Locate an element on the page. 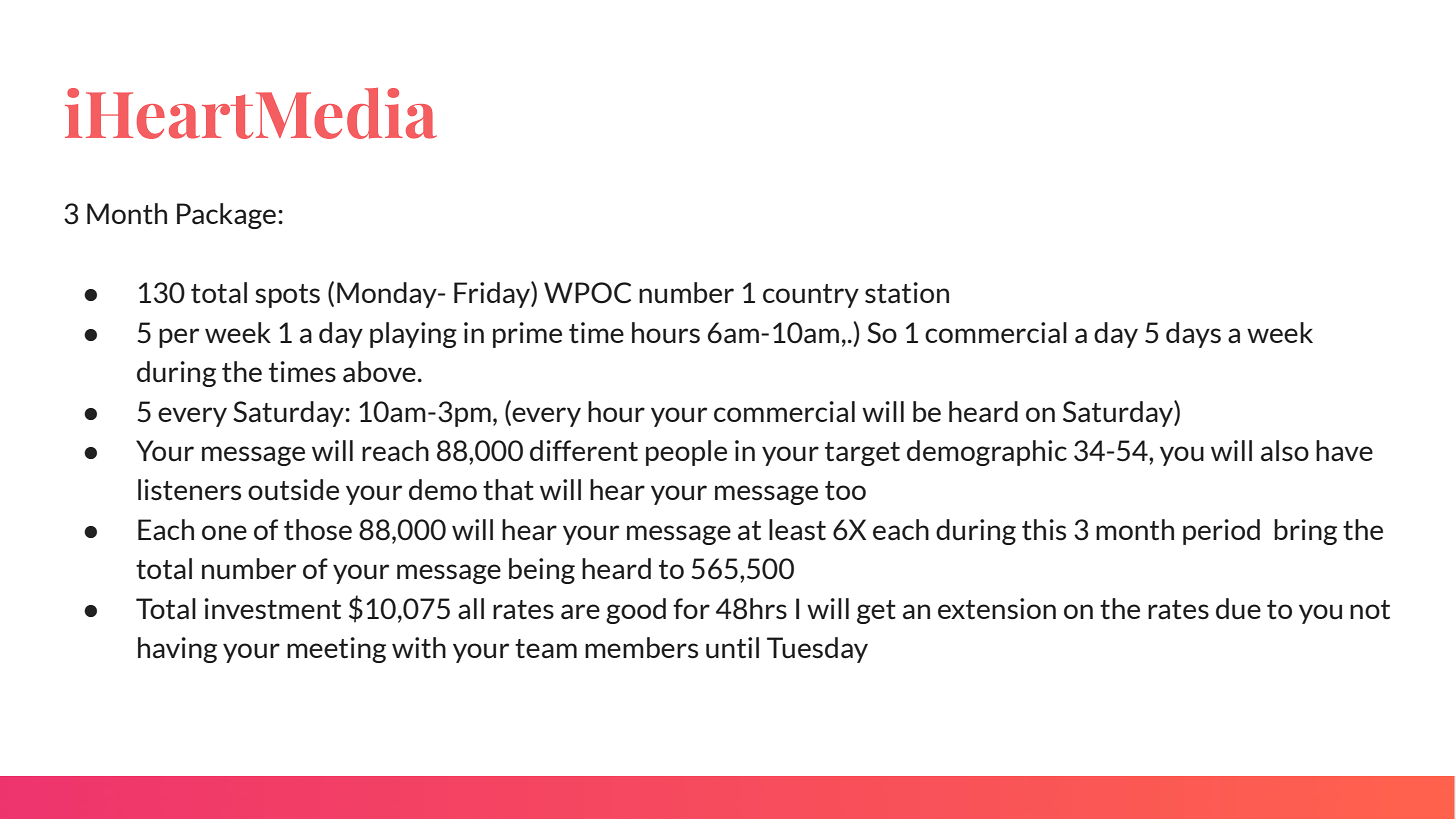 The width and height of the image is (1456, 819). prime is located at coordinates (527, 335).
